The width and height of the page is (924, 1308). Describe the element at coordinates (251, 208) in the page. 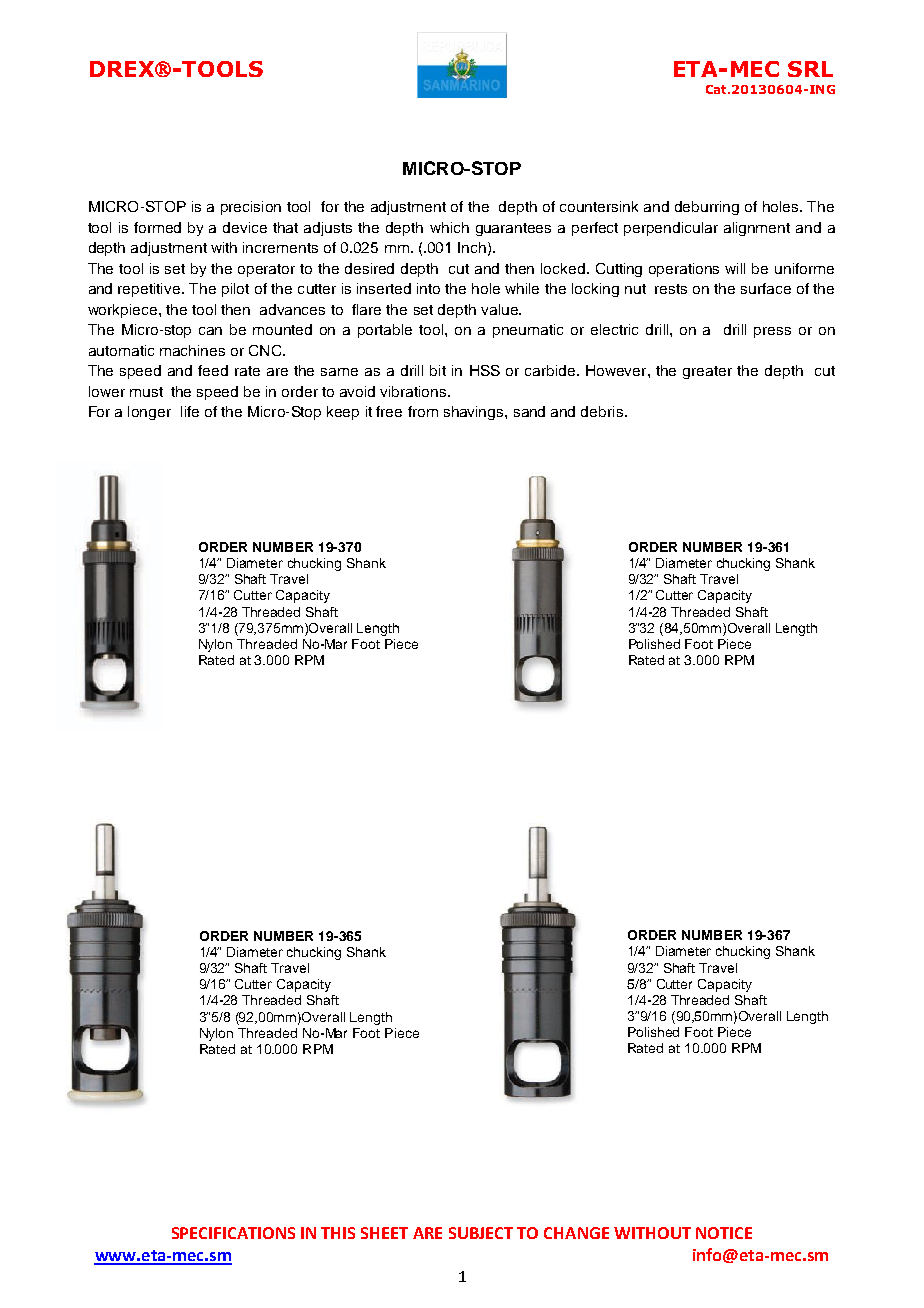

I see `precision` at that location.
